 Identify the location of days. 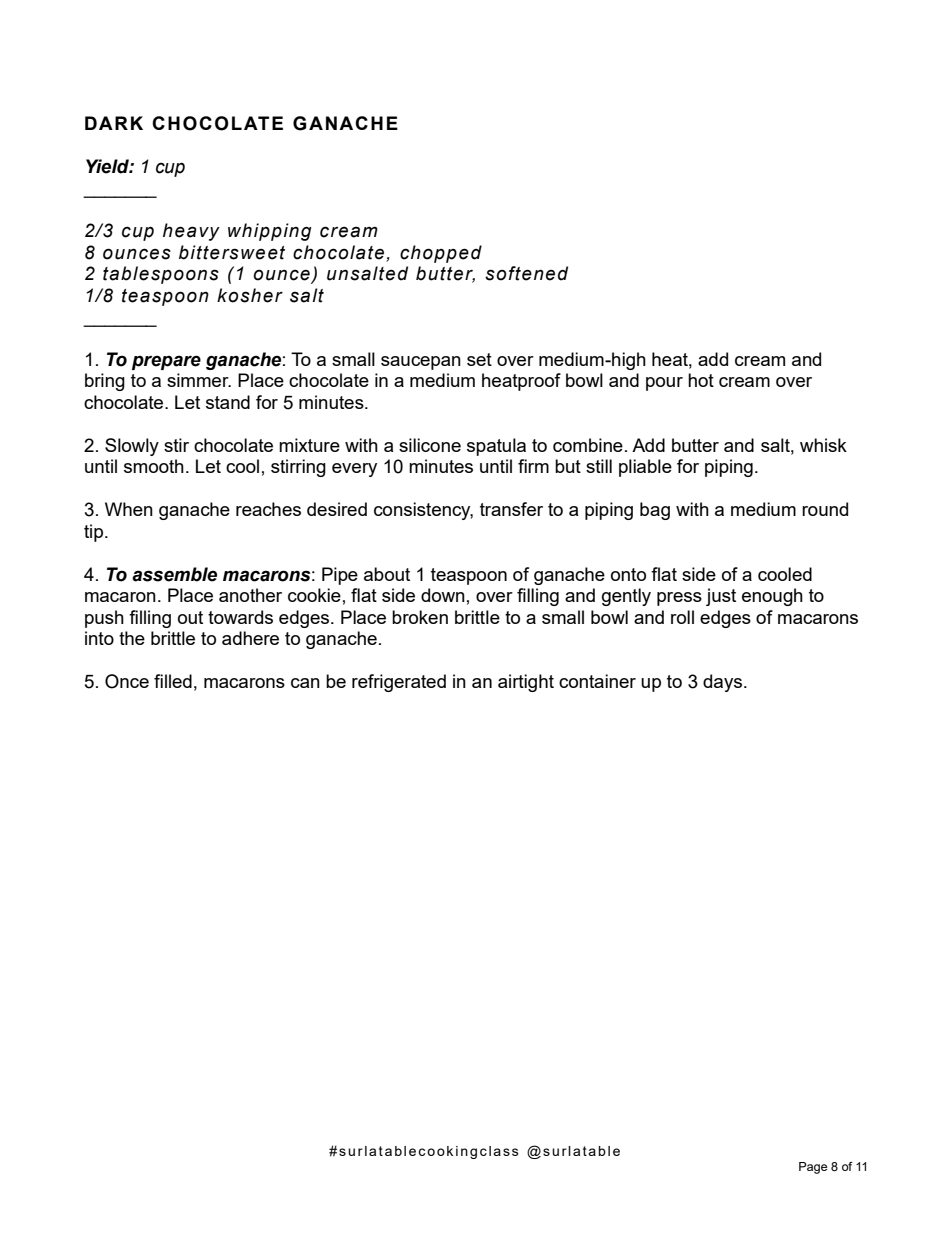
(722, 683).
